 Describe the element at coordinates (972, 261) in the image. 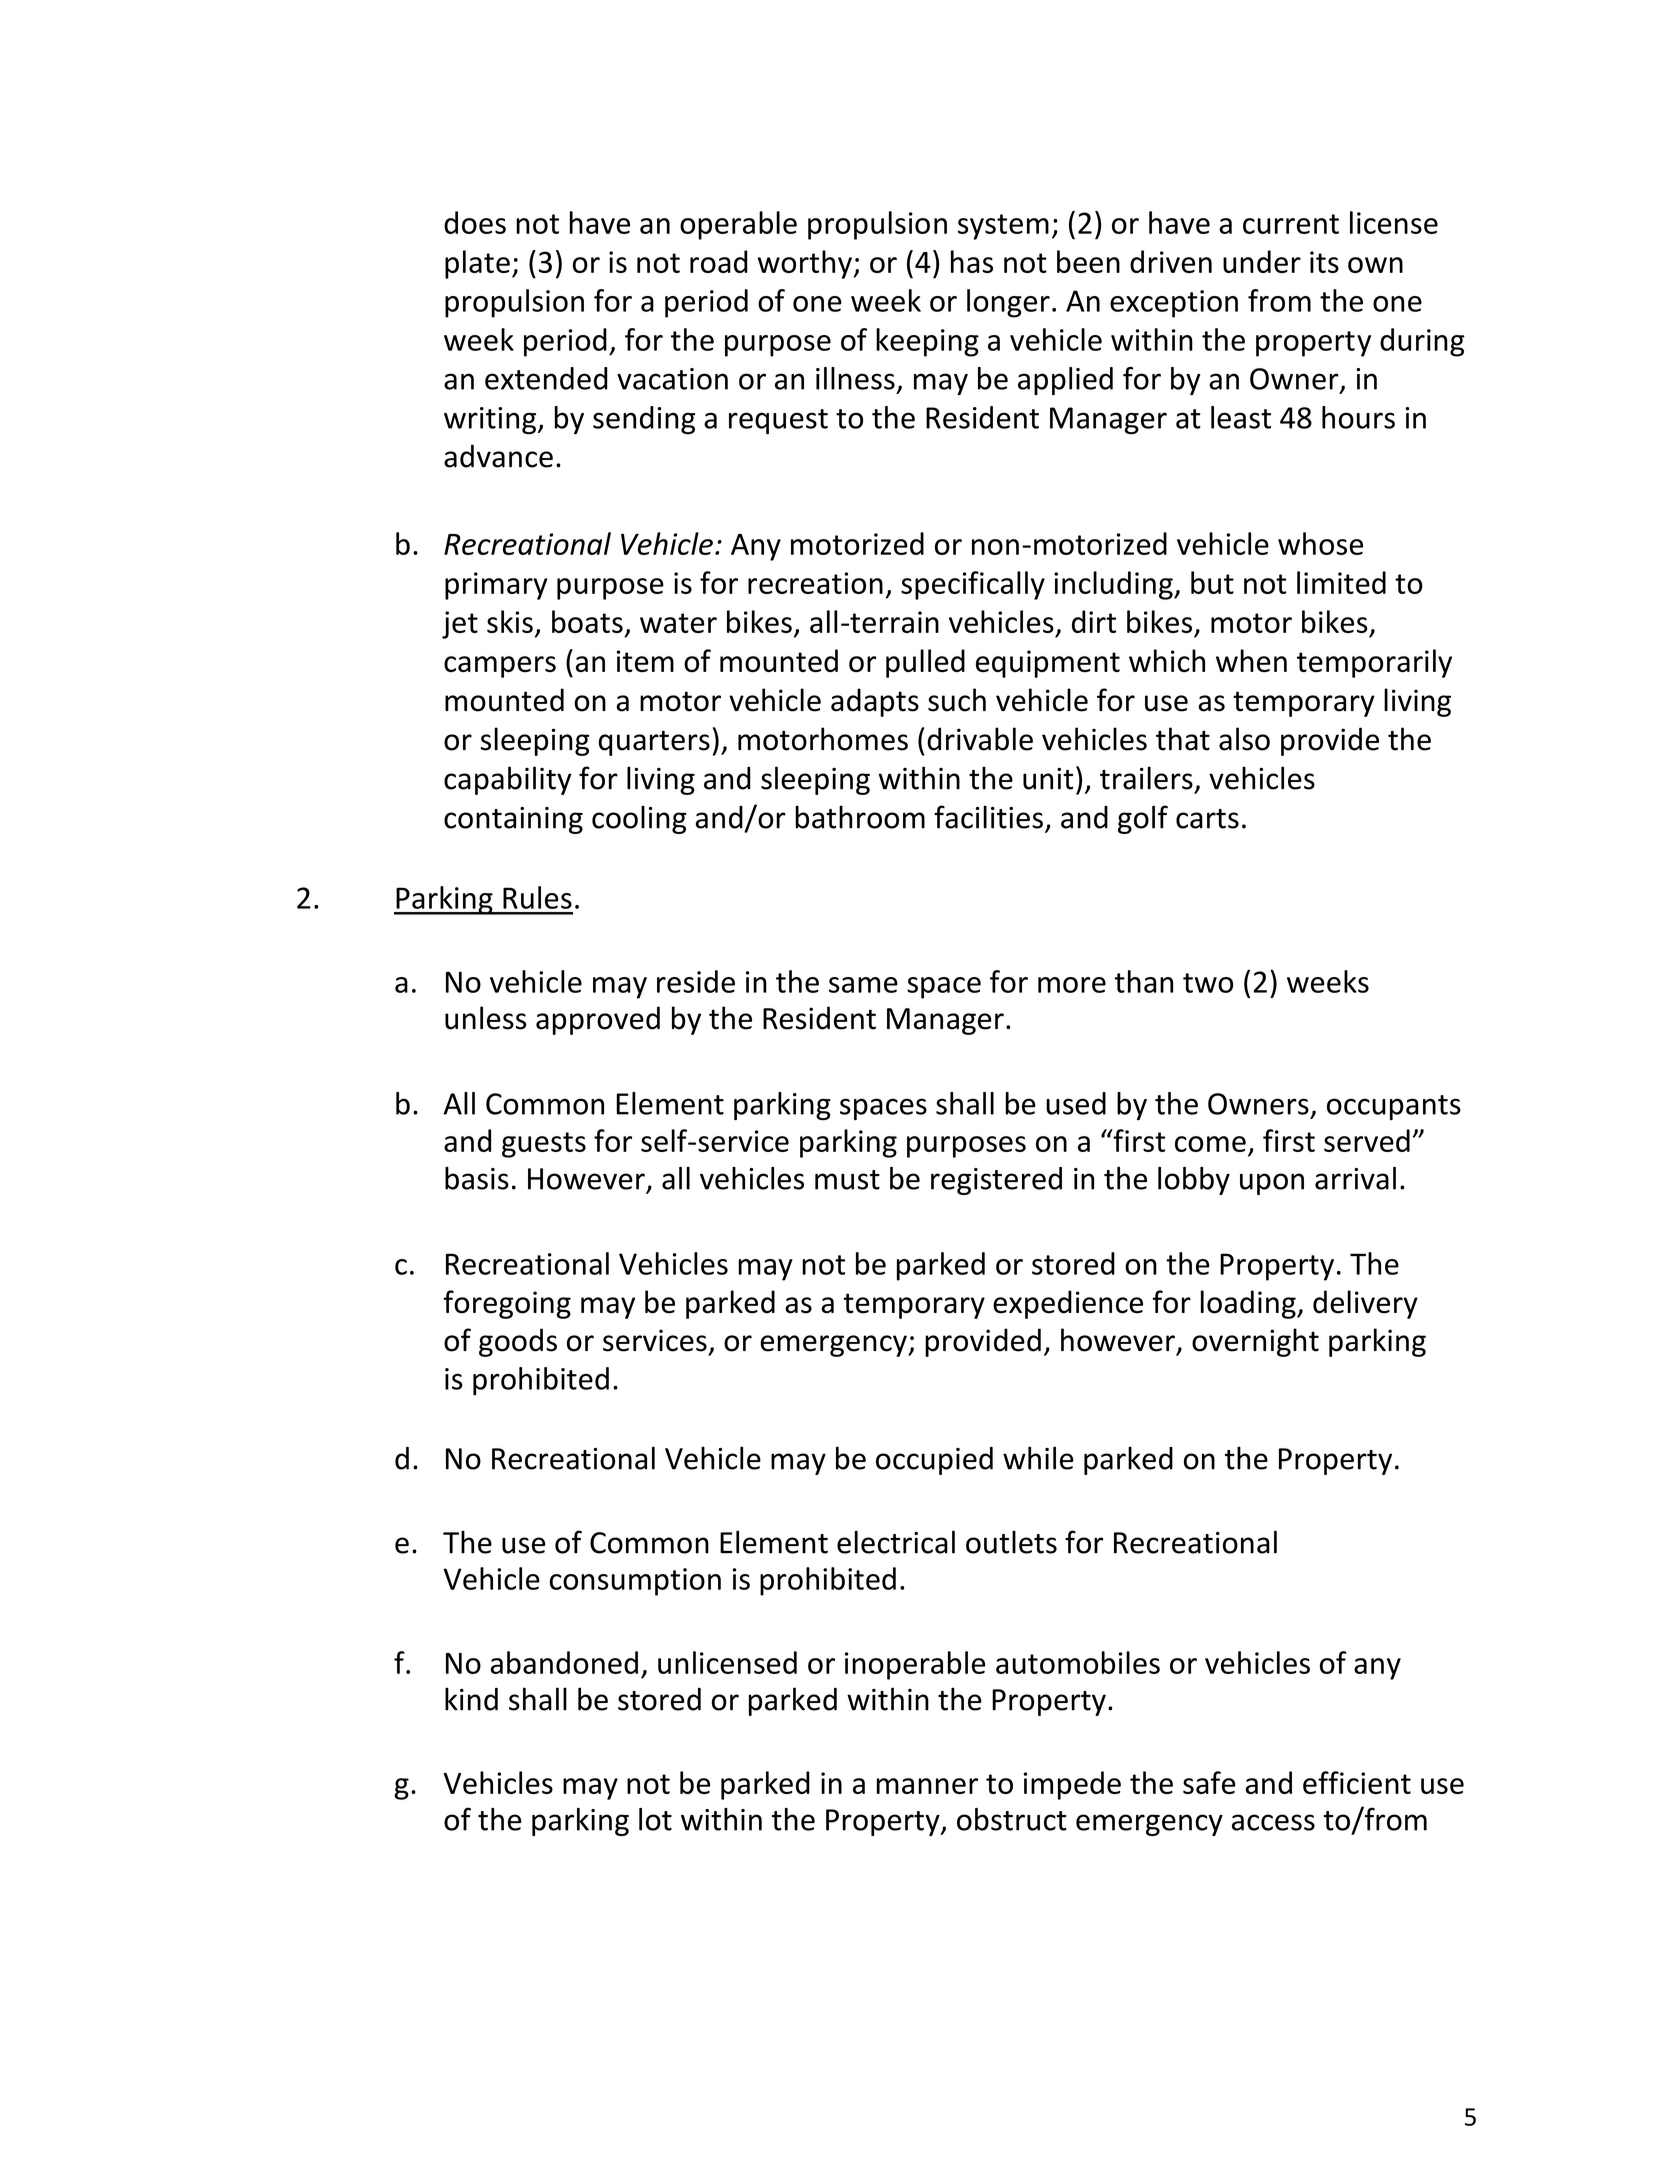

I see `has` at that location.
